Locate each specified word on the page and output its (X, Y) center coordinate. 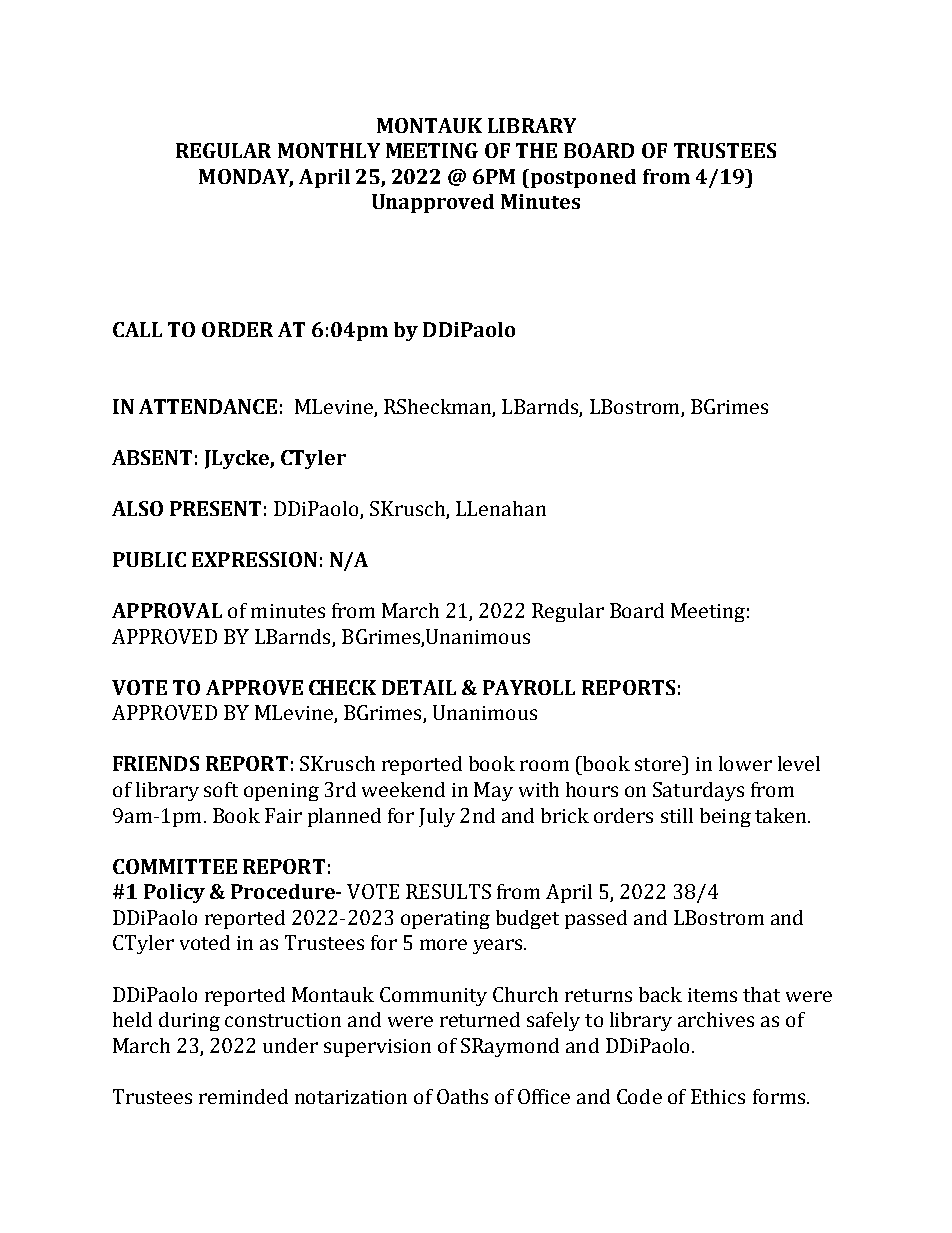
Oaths (462, 1096)
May (493, 791)
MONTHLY (329, 150)
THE (536, 150)
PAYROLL (529, 687)
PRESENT (215, 508)
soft (221, 789)
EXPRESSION (254, 559)
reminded (243, 1096)
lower (745, 763)
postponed (582, 178)
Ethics (718, 1096)
